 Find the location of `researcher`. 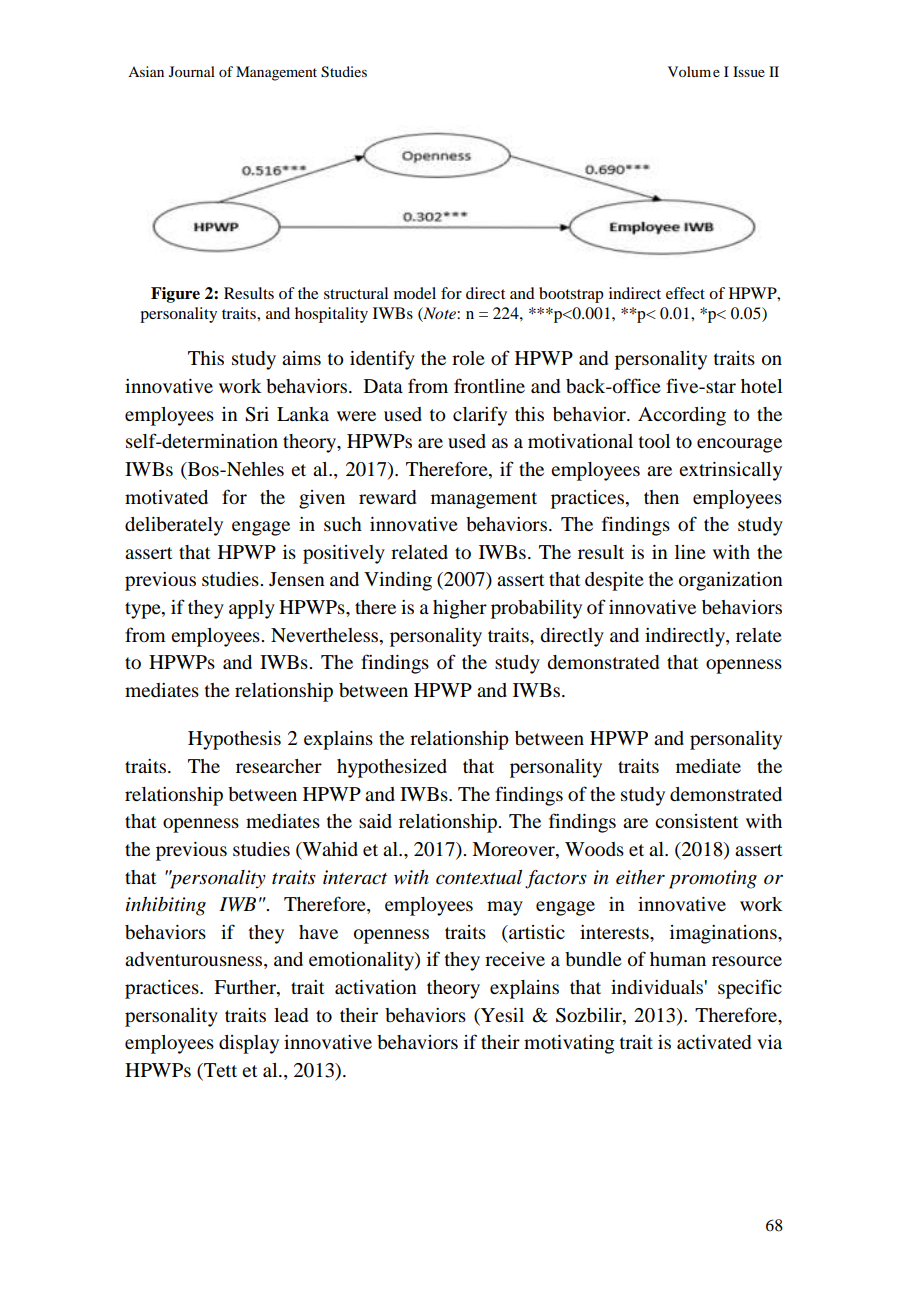

researcher is located at coordinates (279, 766).
